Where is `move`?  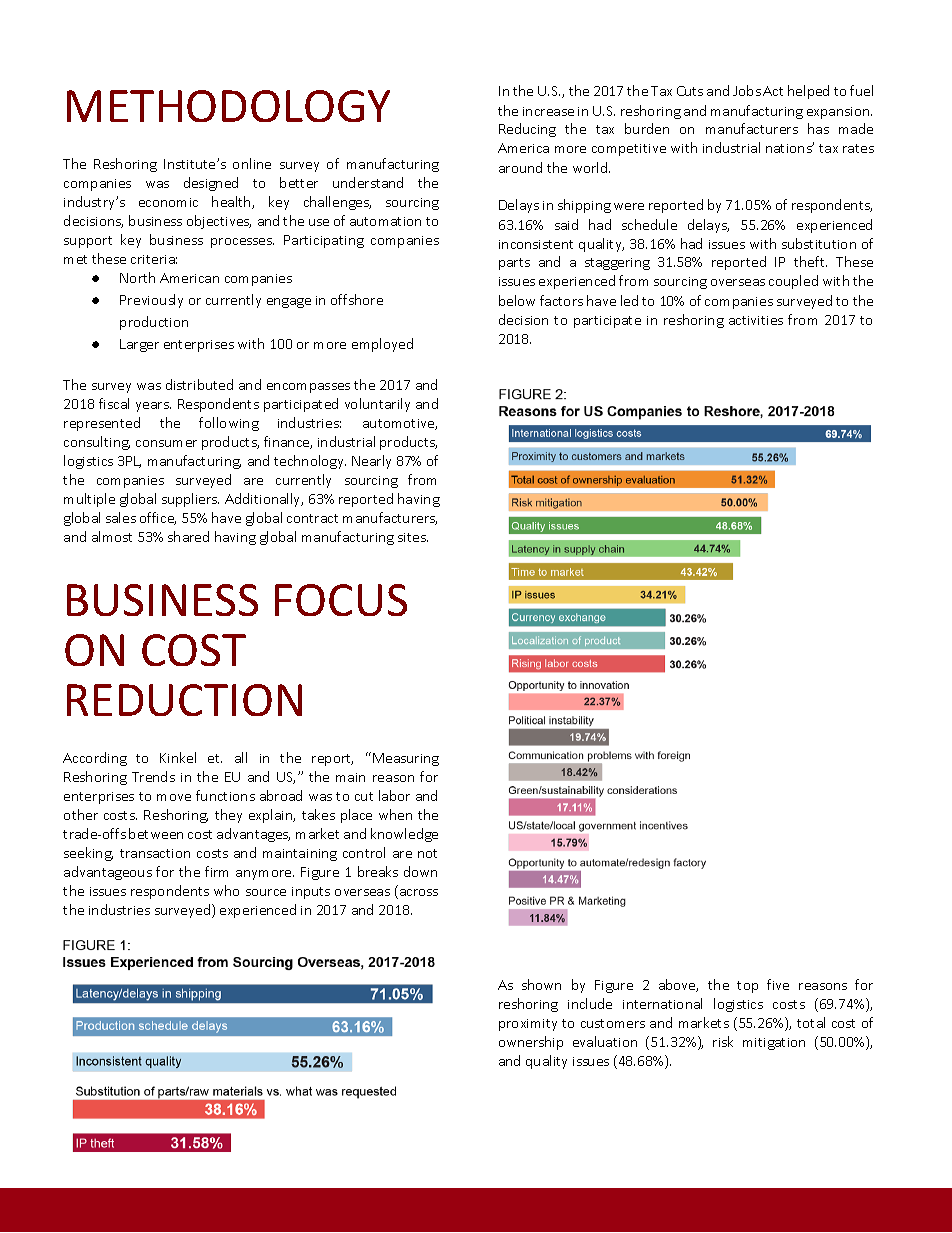
move is located at coordinates (174, 797).
